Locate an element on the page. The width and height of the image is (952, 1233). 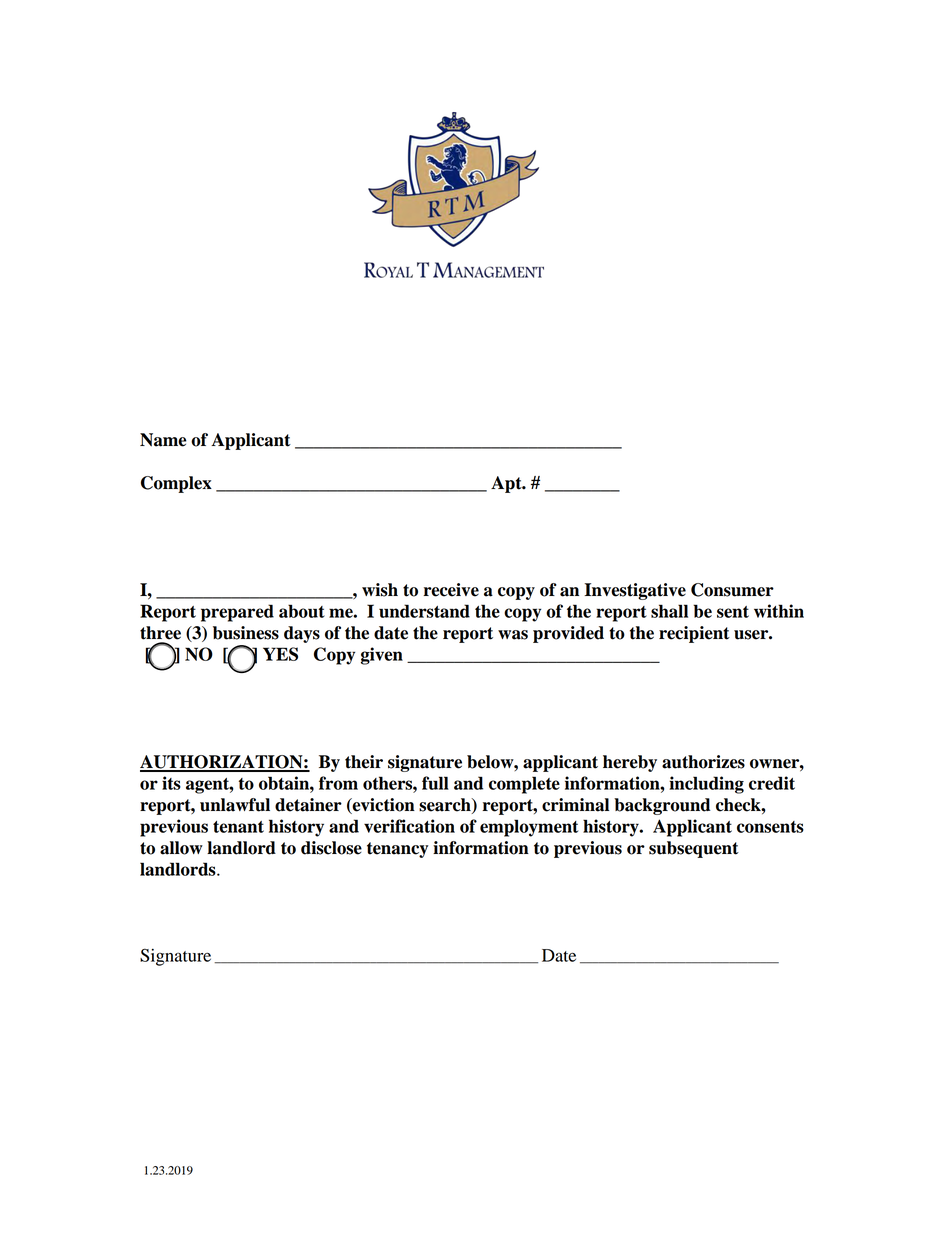
its is located at coordinates (171, 783).
